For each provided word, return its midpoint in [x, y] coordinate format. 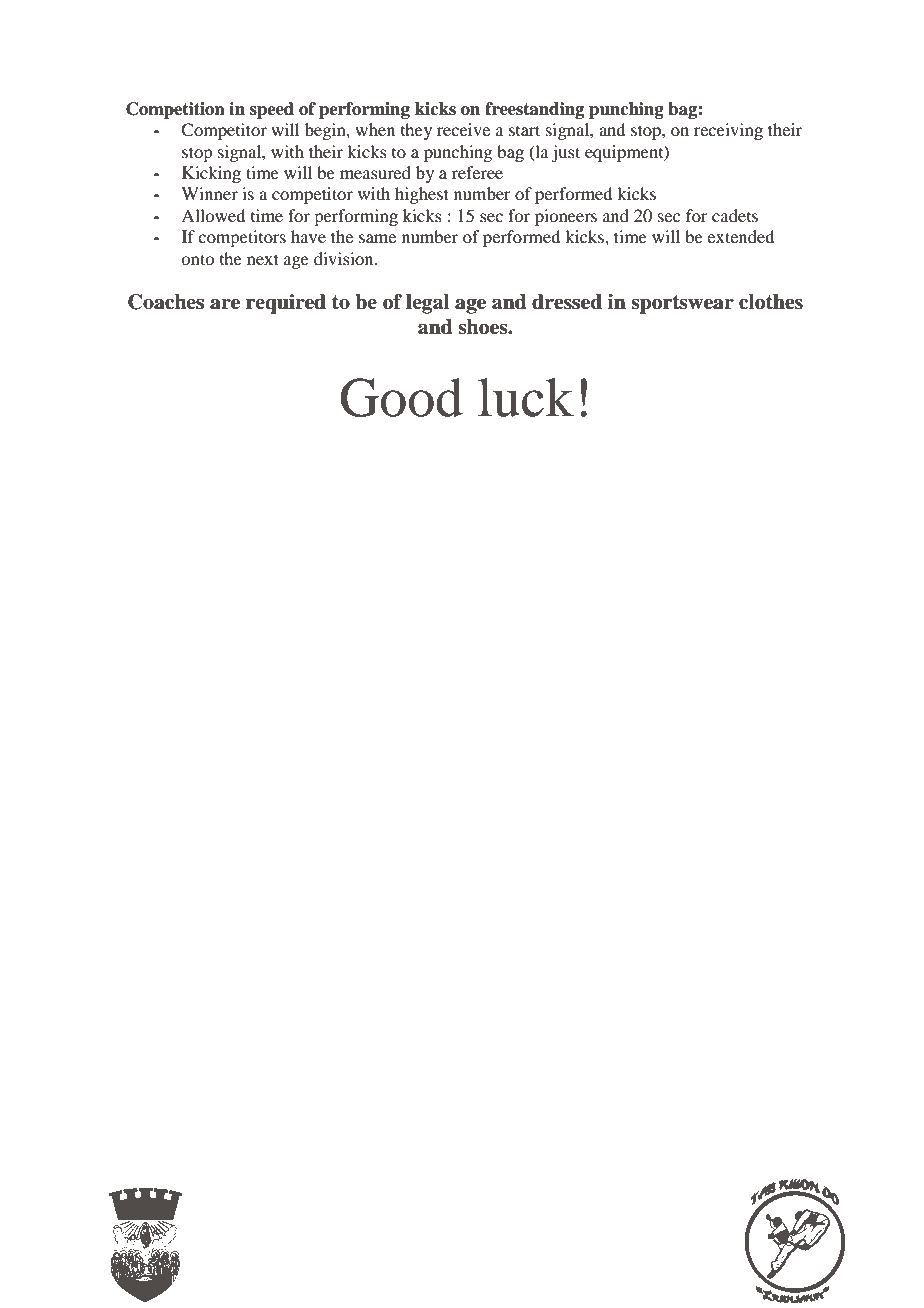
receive [463, 129]
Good [402, 397]
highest [422, 195]
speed [272, 110]
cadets [735, 215]
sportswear [682, 304]
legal [428, 304]
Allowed [213, 215]
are [225, 304]
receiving [728, 131]
